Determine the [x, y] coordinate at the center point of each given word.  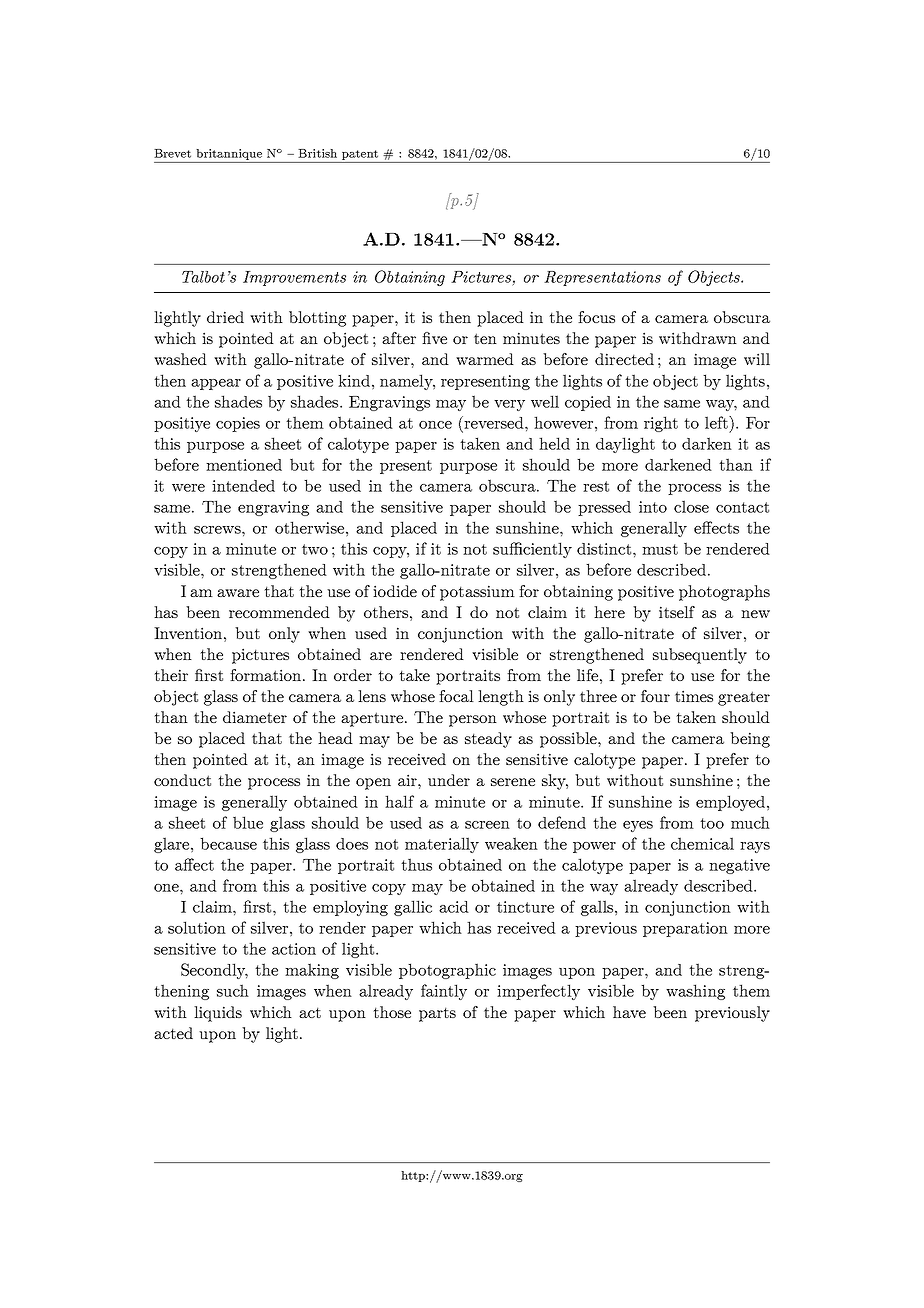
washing [695, 992]
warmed [485, 359]
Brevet [172, 153]
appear [216, 384]
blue [248, 822]
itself [677, 612]
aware [238, 593]
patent [360, 155]
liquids [218, 1014]
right [661, 424]
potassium [477, 593]
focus [596, 317]
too [712, 823]
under [449, 780]
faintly [444, 992]
